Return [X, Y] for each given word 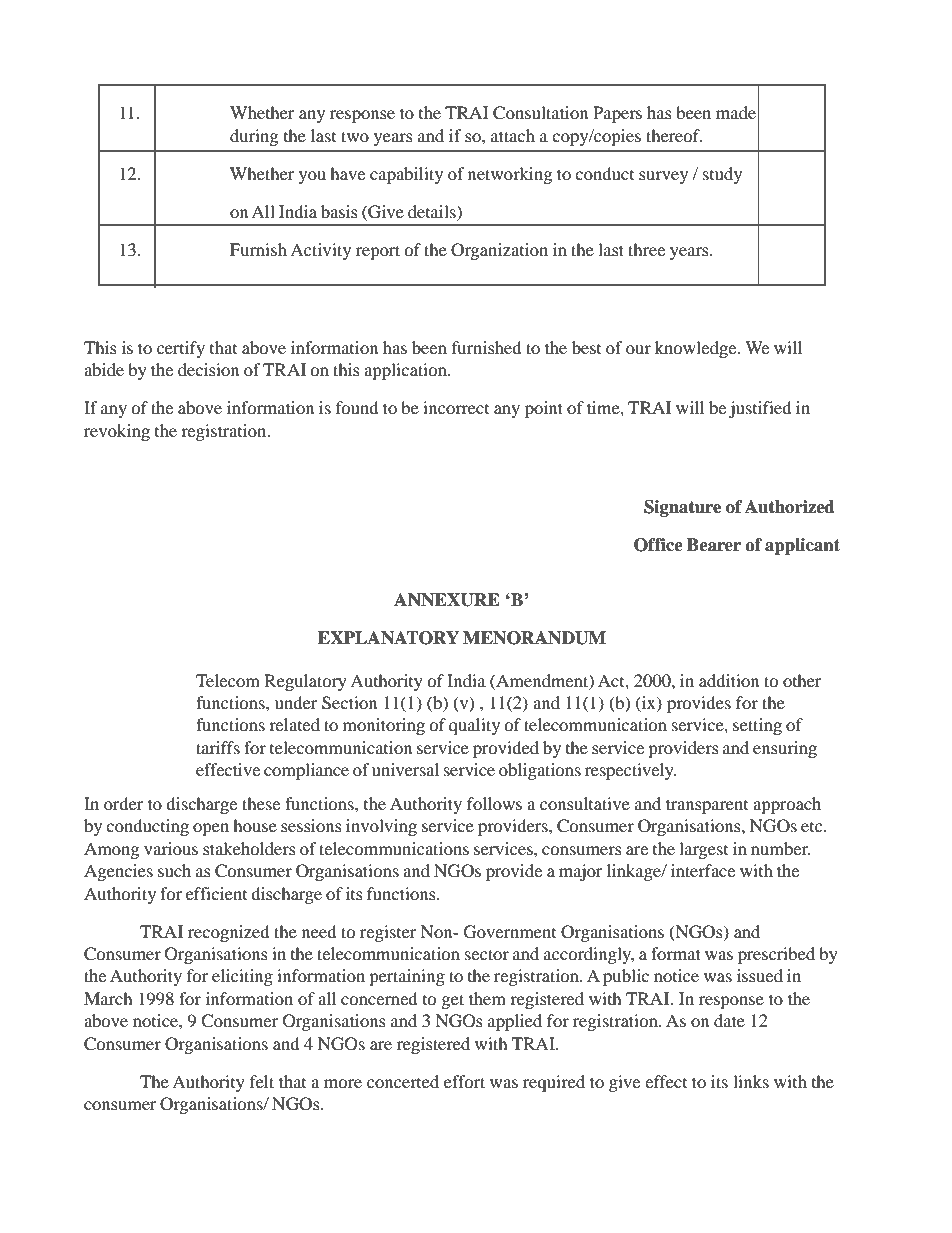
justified [760, 409]
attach [513, 135]
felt [262, 1081]
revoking [117, 432]
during [254, 137]
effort [464, 1081]
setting [757, 726]
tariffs [218, 747]
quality [474, 726]
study [722, 175]
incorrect [456, 407]
